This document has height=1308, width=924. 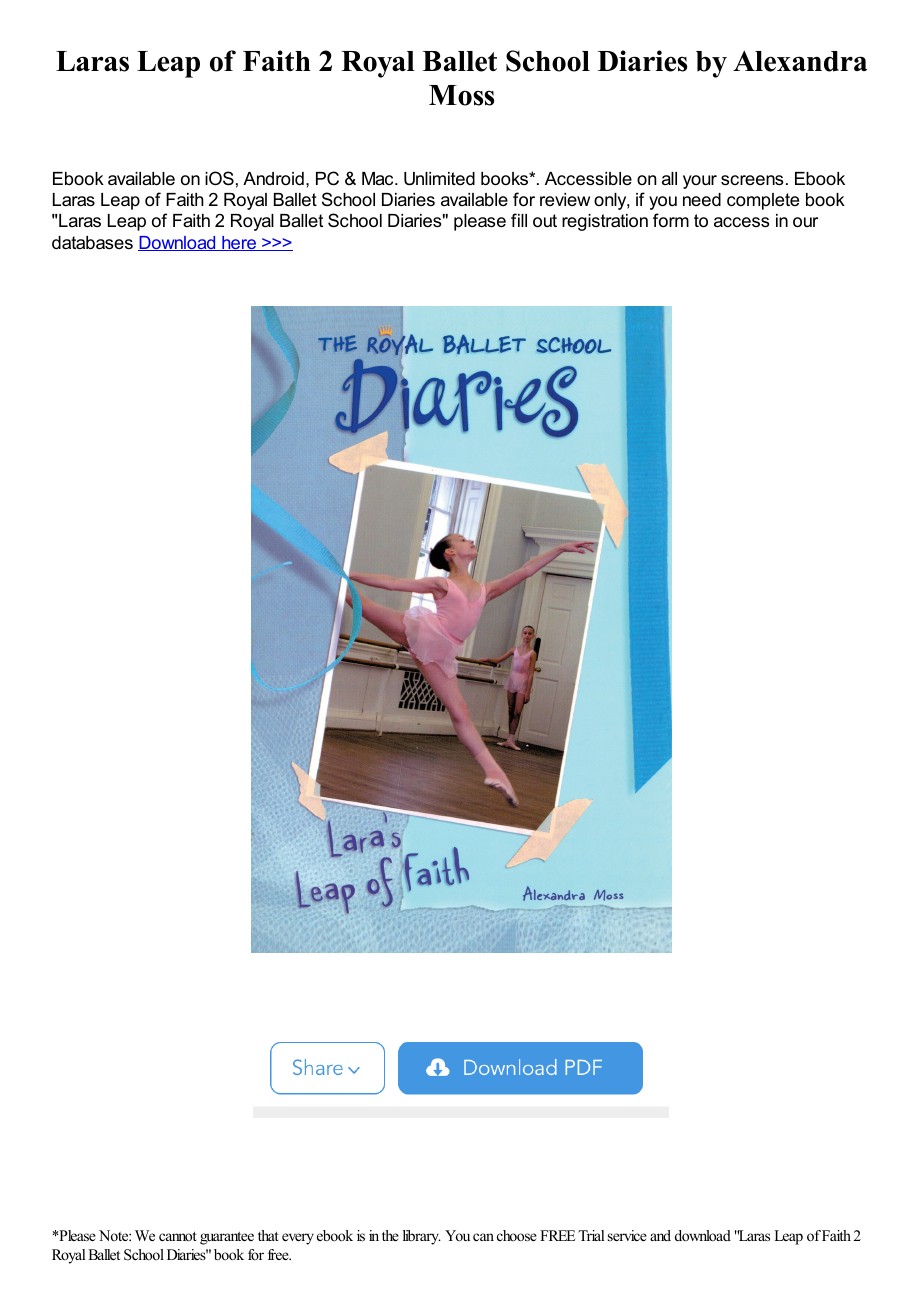 What do you see at coordinates (517, 1235) in the document?
I see `choose` at bounding box center [517, 1235].
